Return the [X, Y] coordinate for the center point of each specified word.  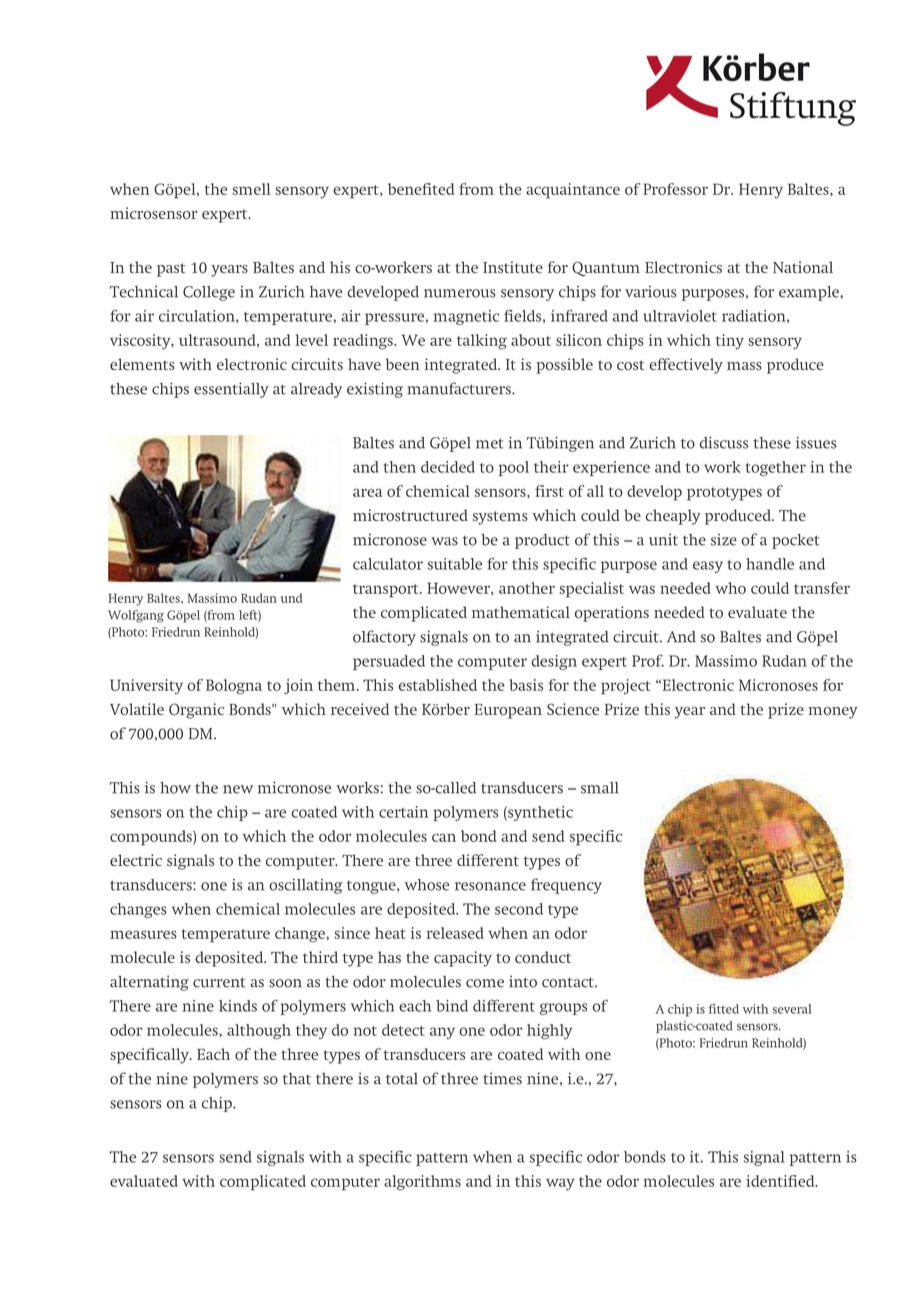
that [297, 1079]
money [833, 713]
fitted [724, 1009]
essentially [231, 390]
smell [251, 189]
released [455, 933]
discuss [724, 443]
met [490, 443]
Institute [513, 267]
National [803, 267]
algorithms [422, 1183]
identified [781, 1181]
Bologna [234, 687]
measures [143, 934]
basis [526, 685]
